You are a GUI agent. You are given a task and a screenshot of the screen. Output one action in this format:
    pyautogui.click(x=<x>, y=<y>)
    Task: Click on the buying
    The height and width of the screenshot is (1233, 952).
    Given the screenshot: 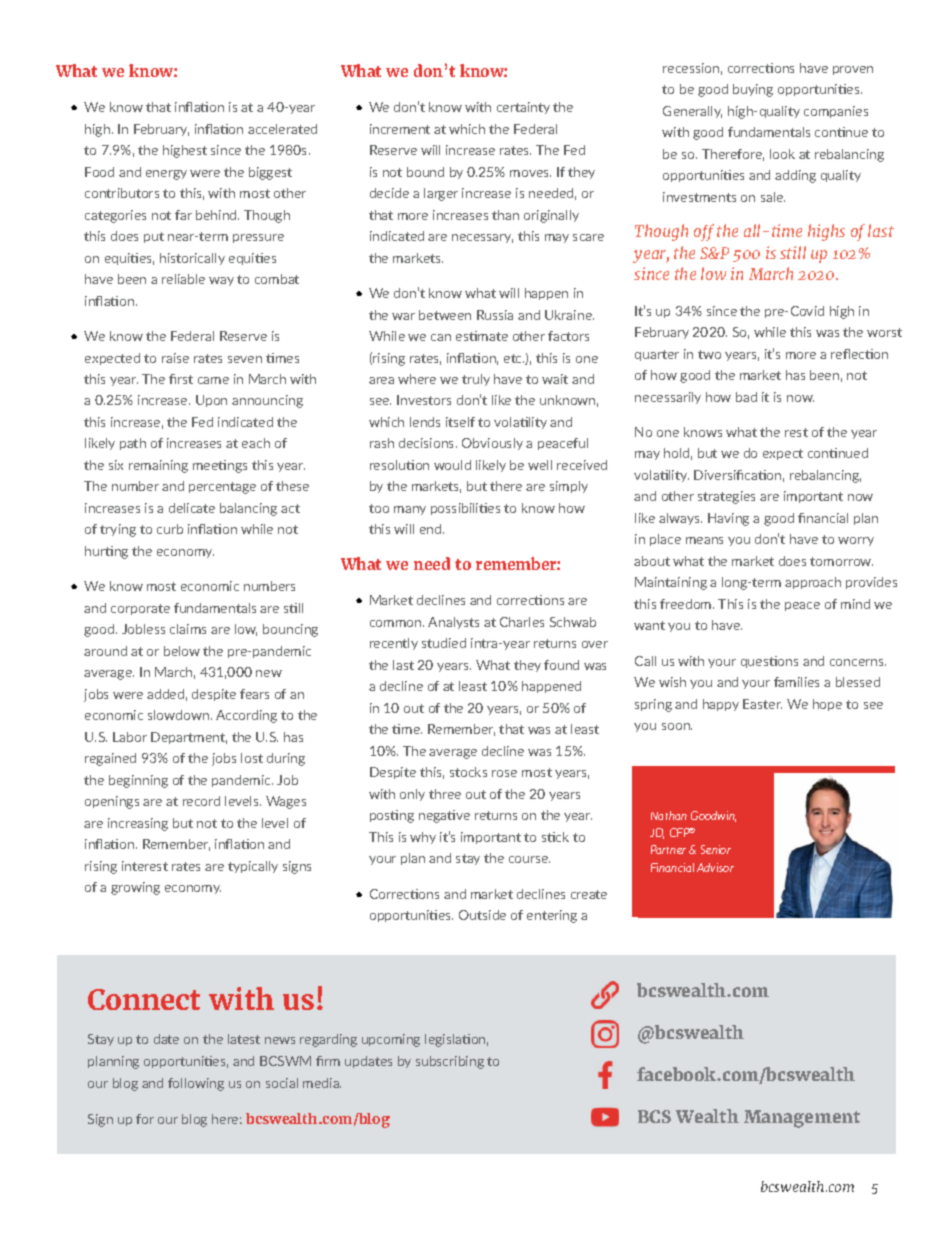 What is the action you would take?
    pyautogui.click(x=753, y=90)
